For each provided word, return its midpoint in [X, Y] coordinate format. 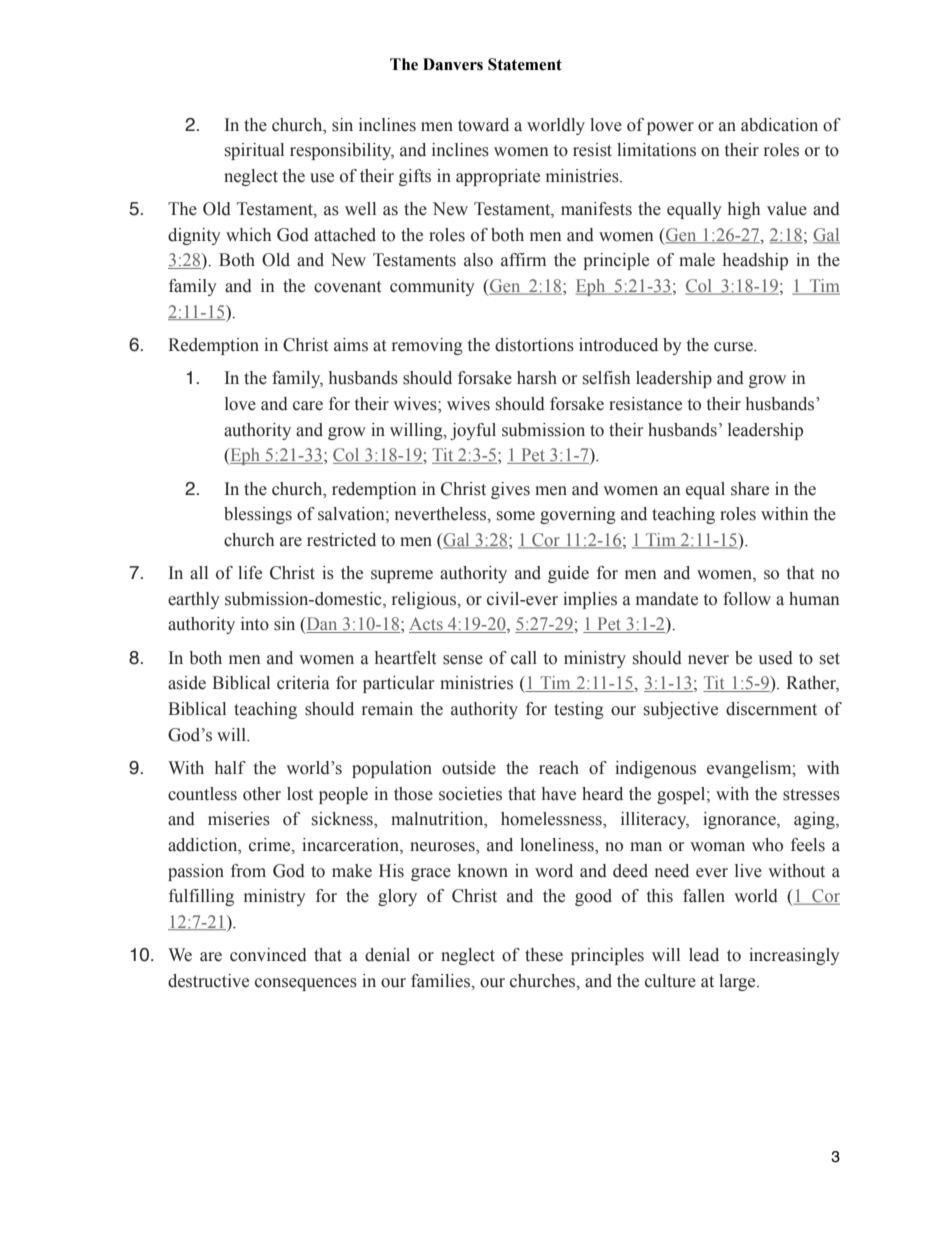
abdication [779, 125]
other [262, 794]
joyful [473, 431]
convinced [268, 955]
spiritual [254, 151]
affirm [523, 260]
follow [747, 599]
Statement [525, 64]
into [255, 624]
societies [470, 794]
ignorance [740, 820]
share [750, 489]
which [248, 235]
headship [755, 261]
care [308, 406]
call [524, 658]
